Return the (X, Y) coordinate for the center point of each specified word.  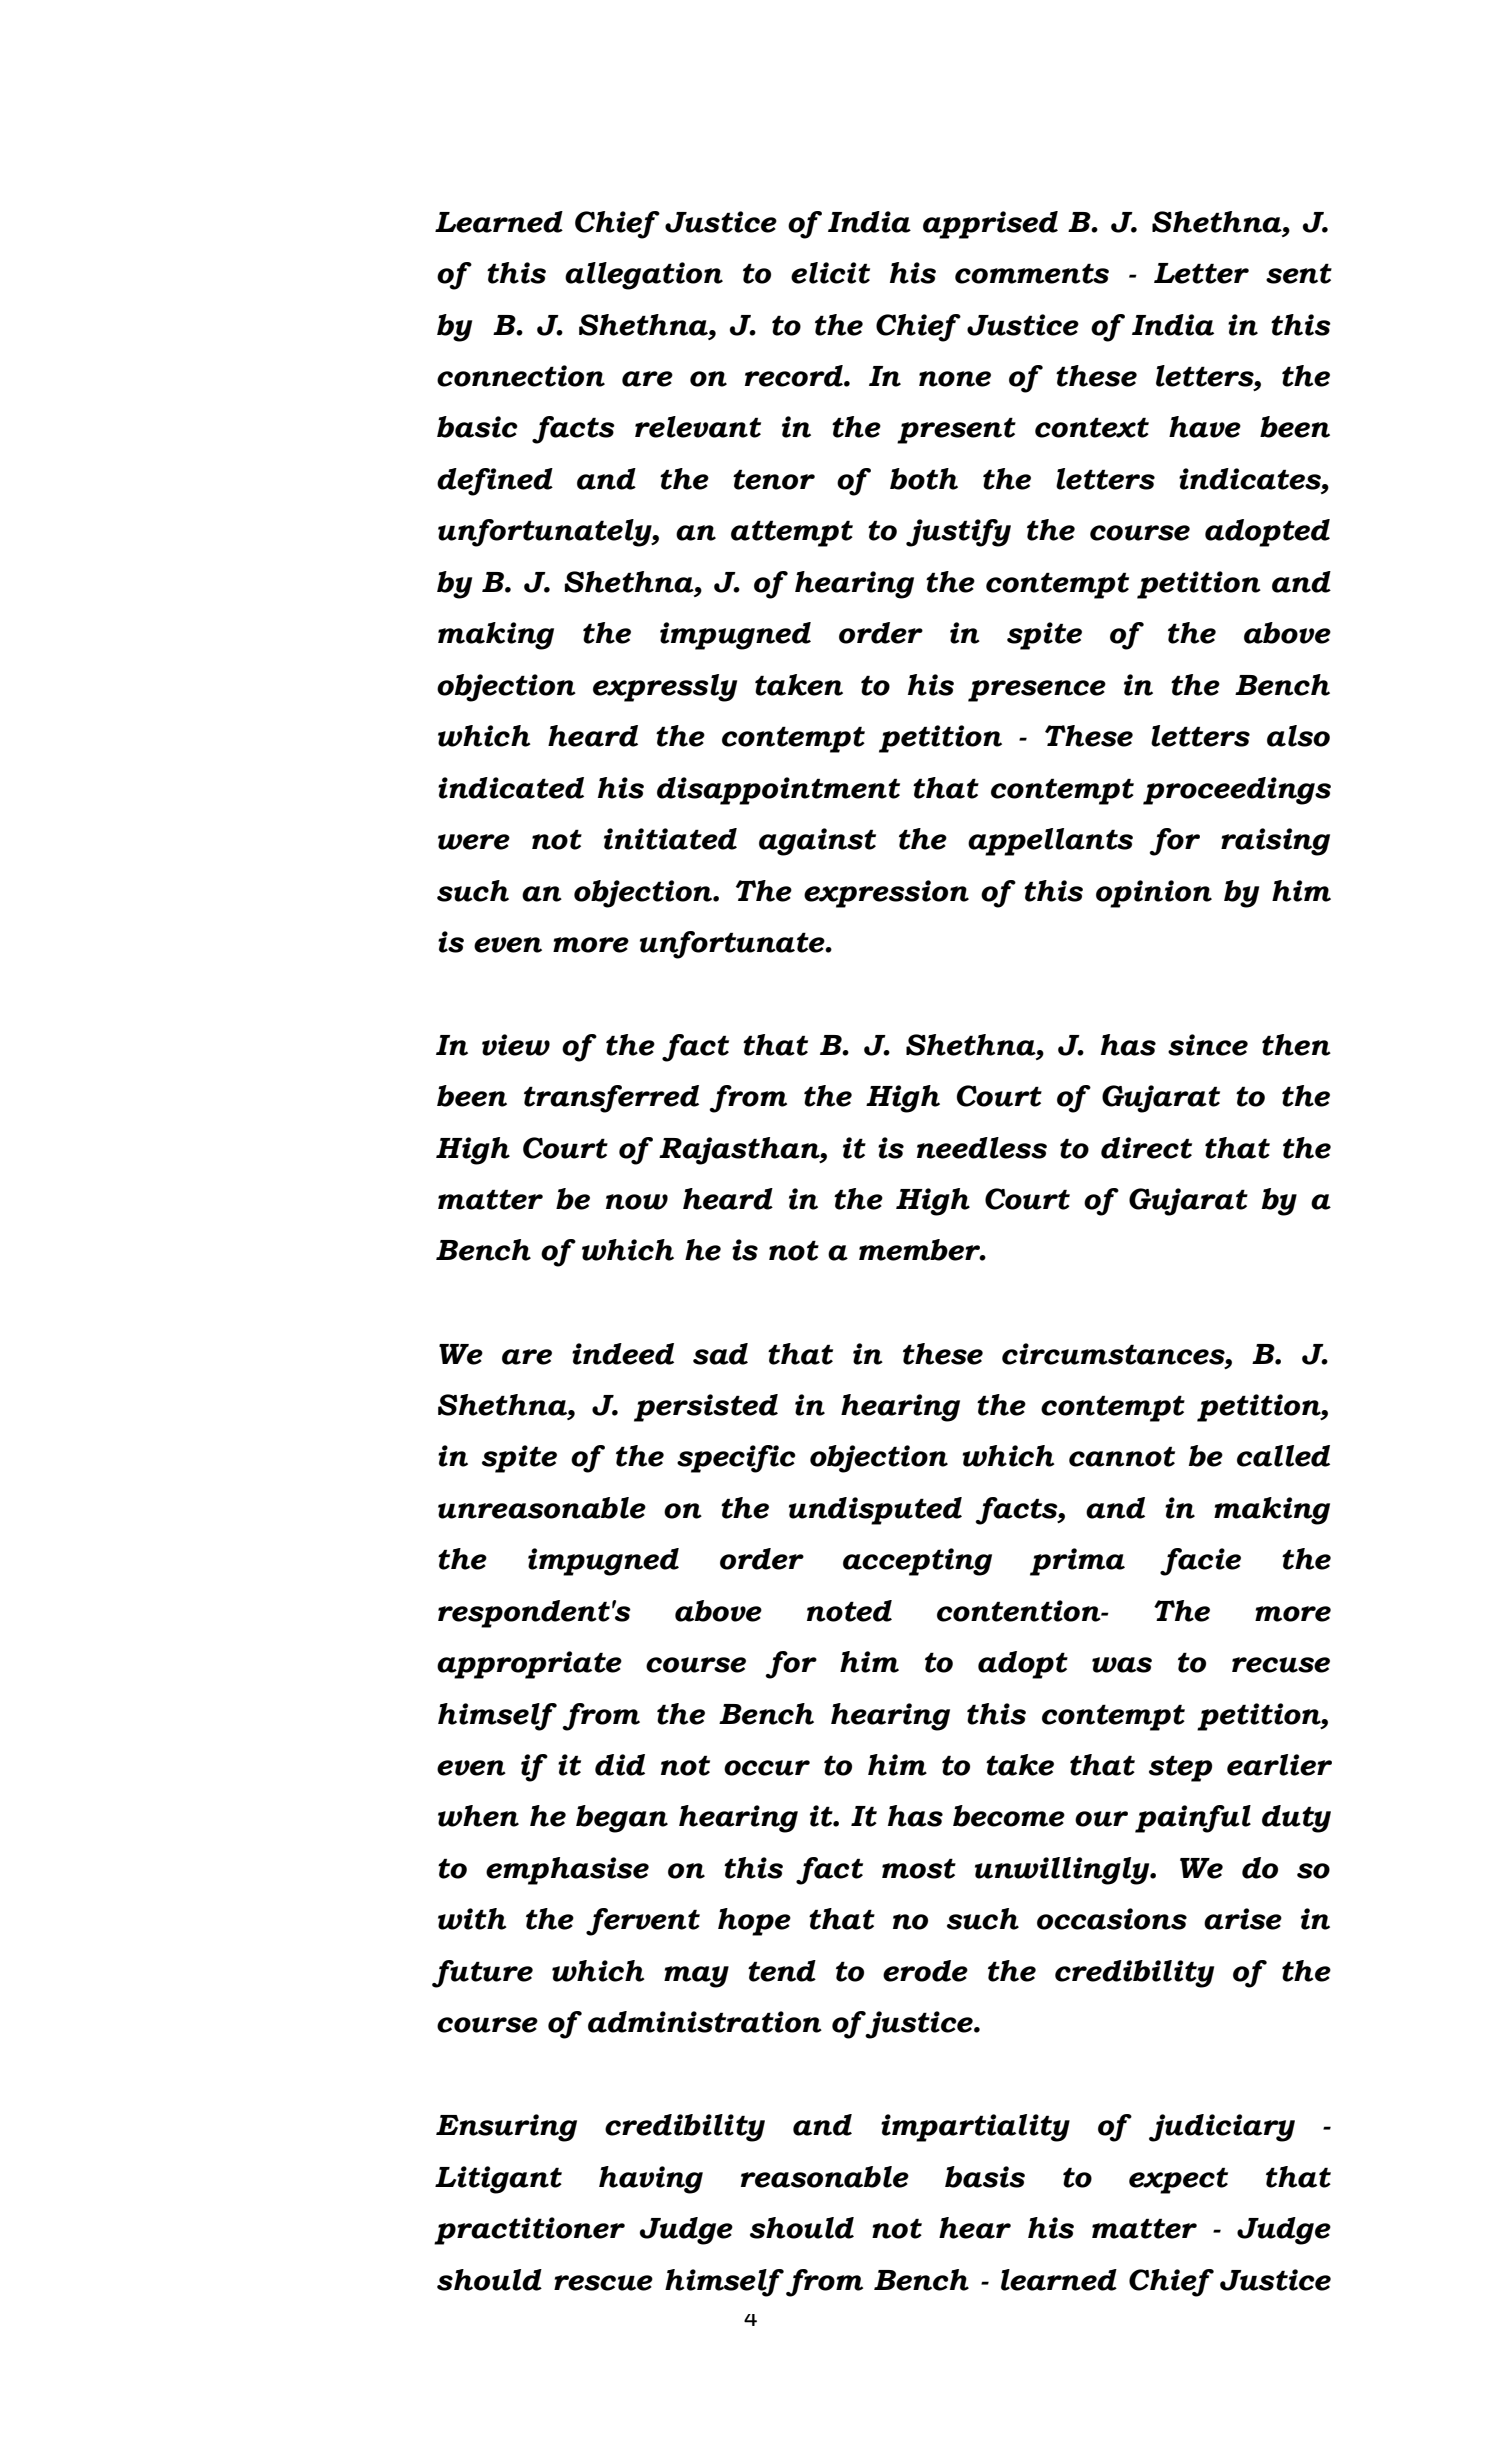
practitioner (529, 2231)
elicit (830, 273)
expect (1178, 2180)
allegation (644, 276)
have (1205, 427)
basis (985, 2177)
